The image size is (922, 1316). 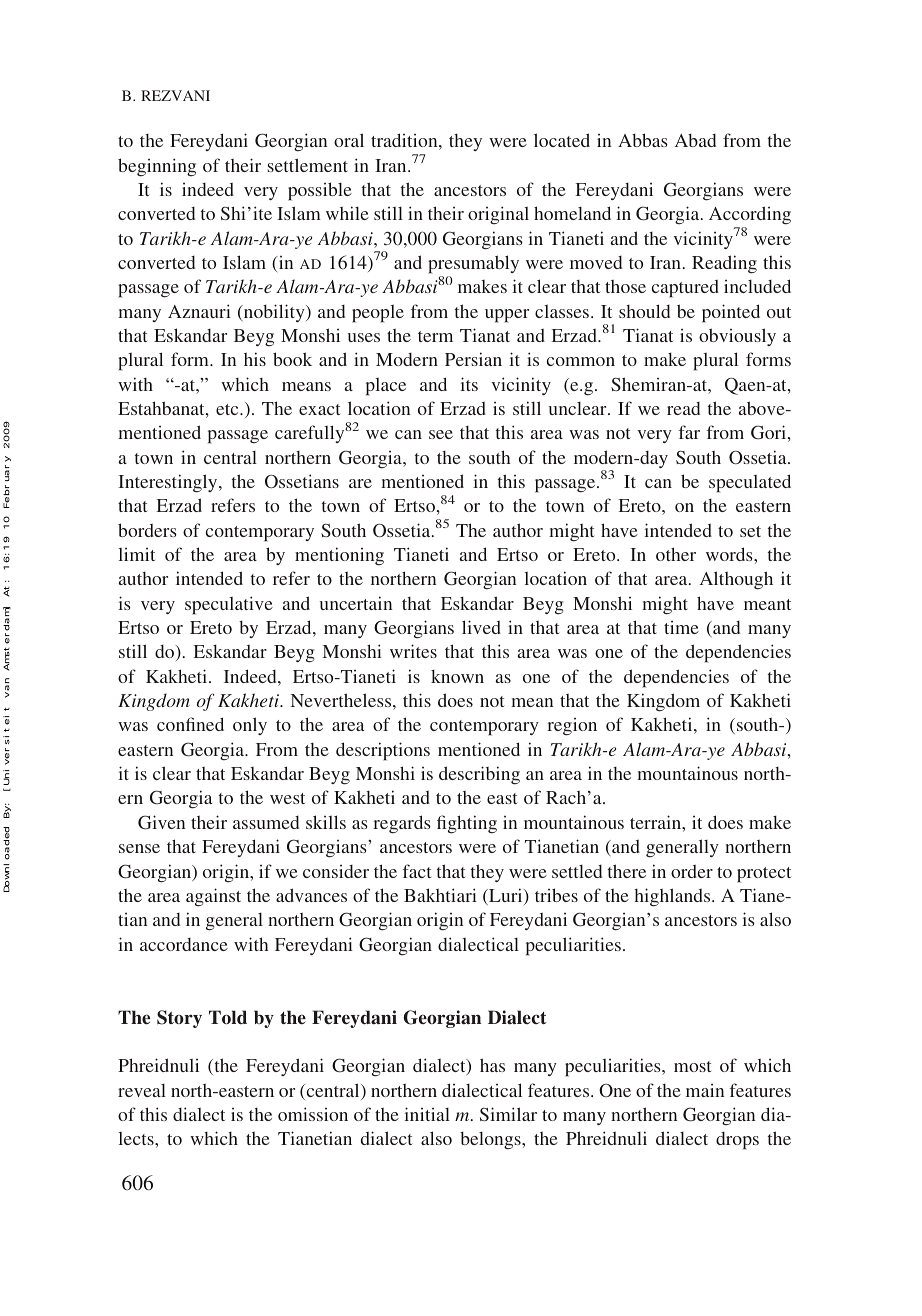 What do you see at coordinates (349, 140) in the screenshot?
I see `oral` at bounding box center [349, 140].
